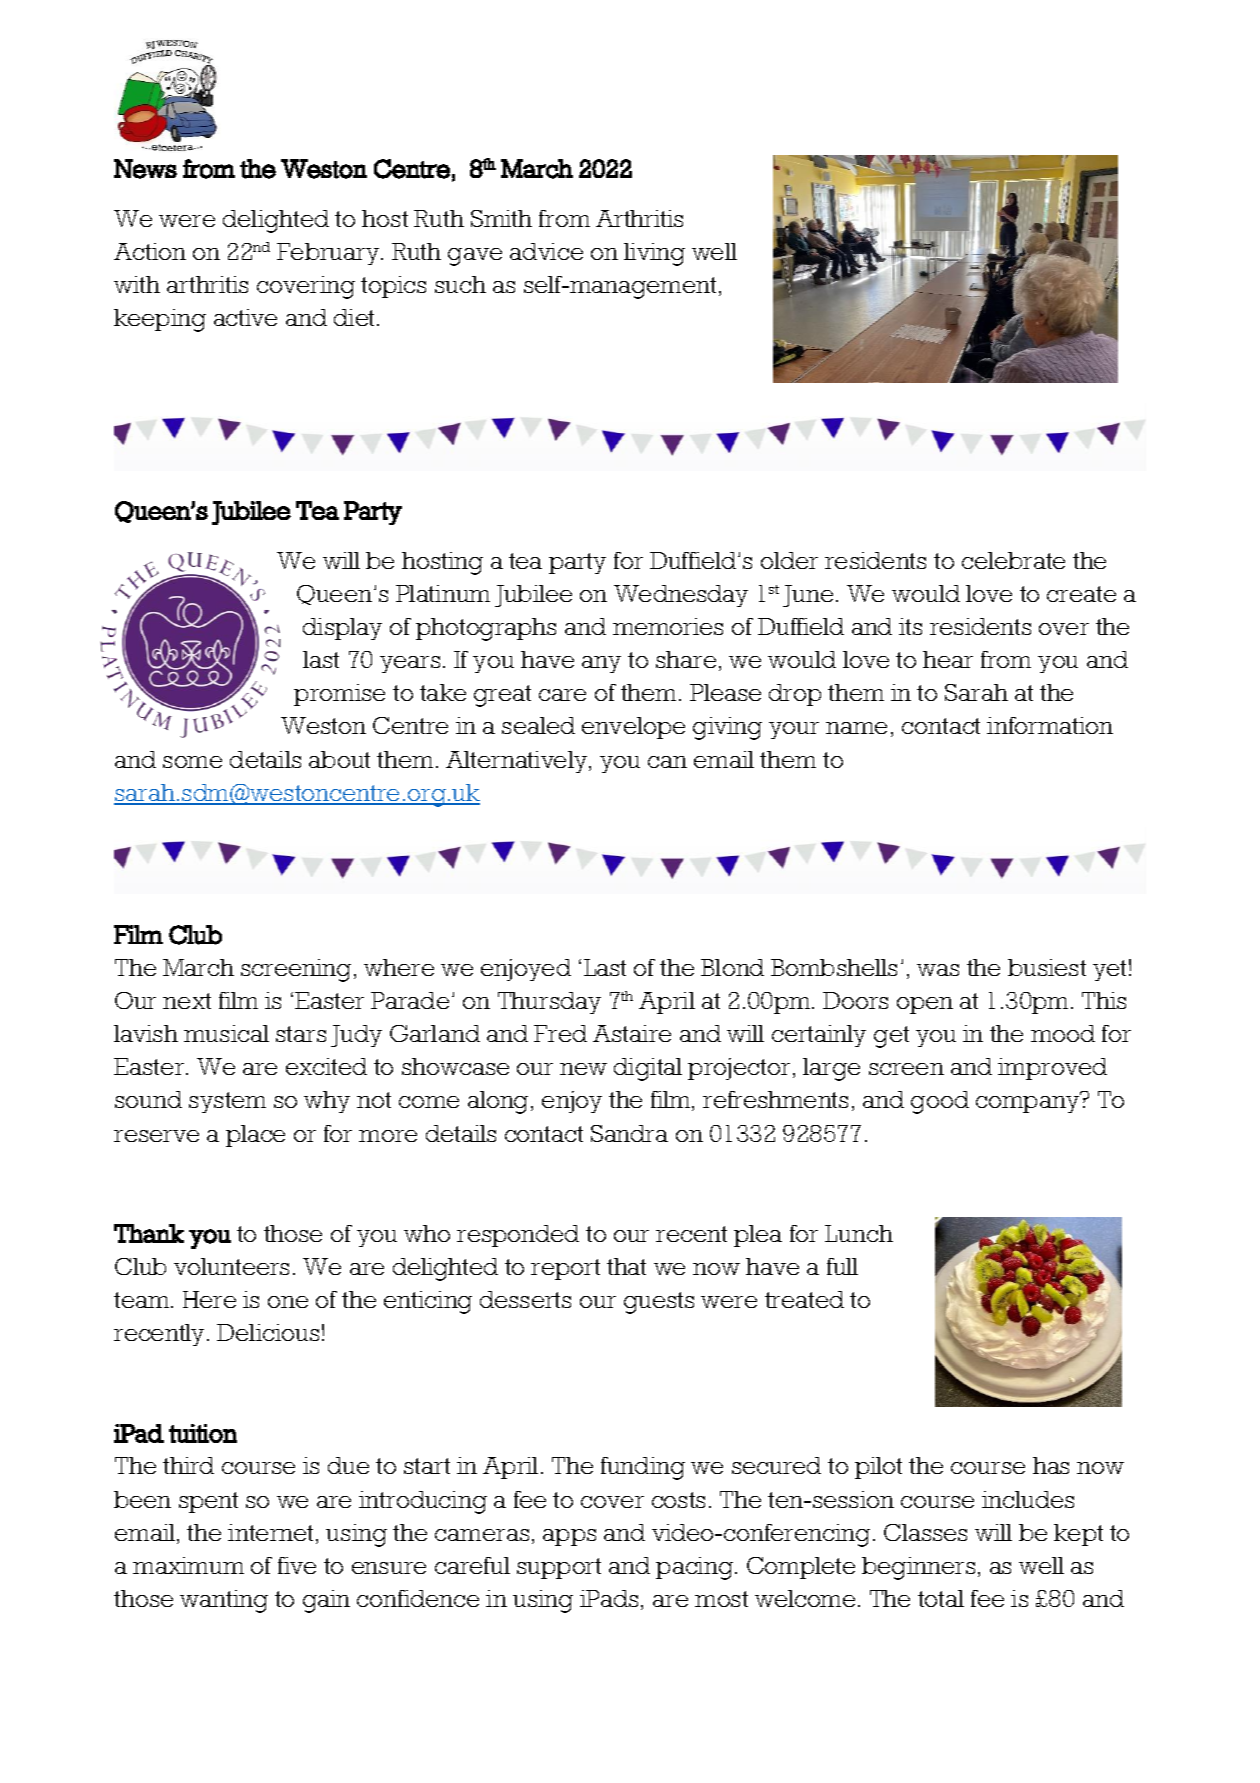  I want to click on internet, so click(270, 1532).
